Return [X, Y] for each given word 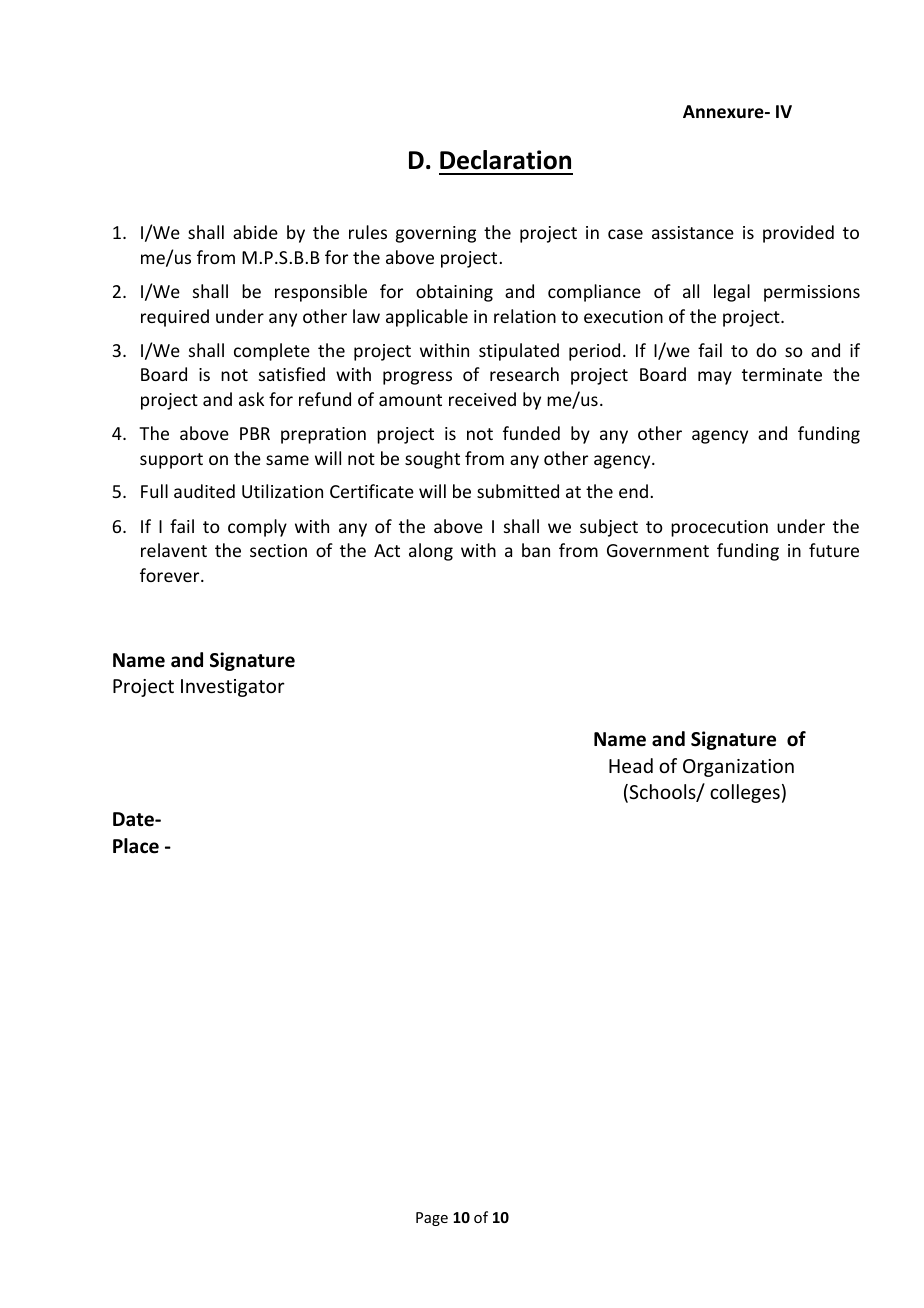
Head [631, 765]
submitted [518, 491]
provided [798, 234]
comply [257, 528]
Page [432, 1219]
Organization [738, 768]
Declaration [505, 160]
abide [255, 232]
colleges [745, 793]
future [834, 550]
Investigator [233, 688]
